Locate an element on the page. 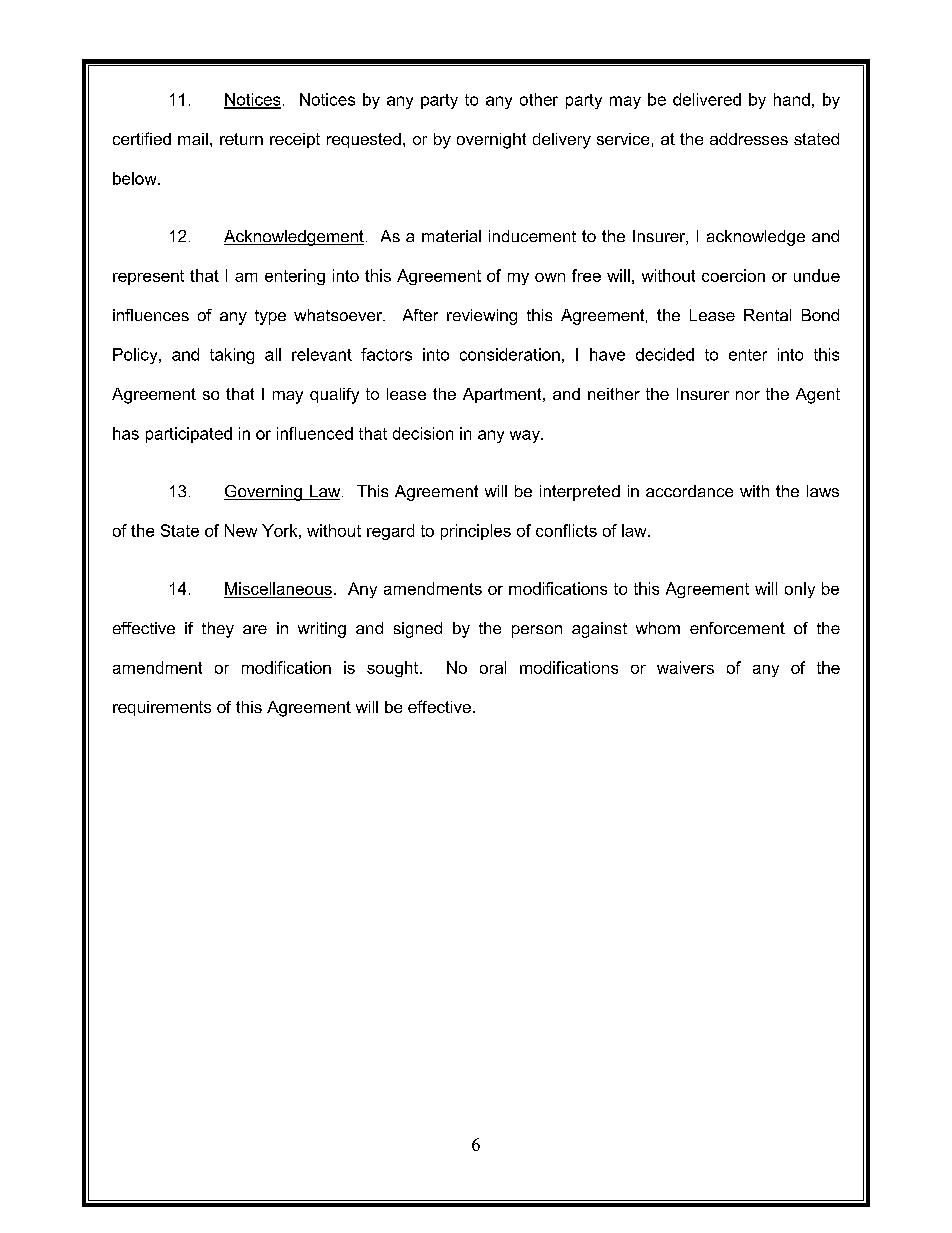 The width and height of the image is (952, 1233). nor is located at coordinates (748, 395).
